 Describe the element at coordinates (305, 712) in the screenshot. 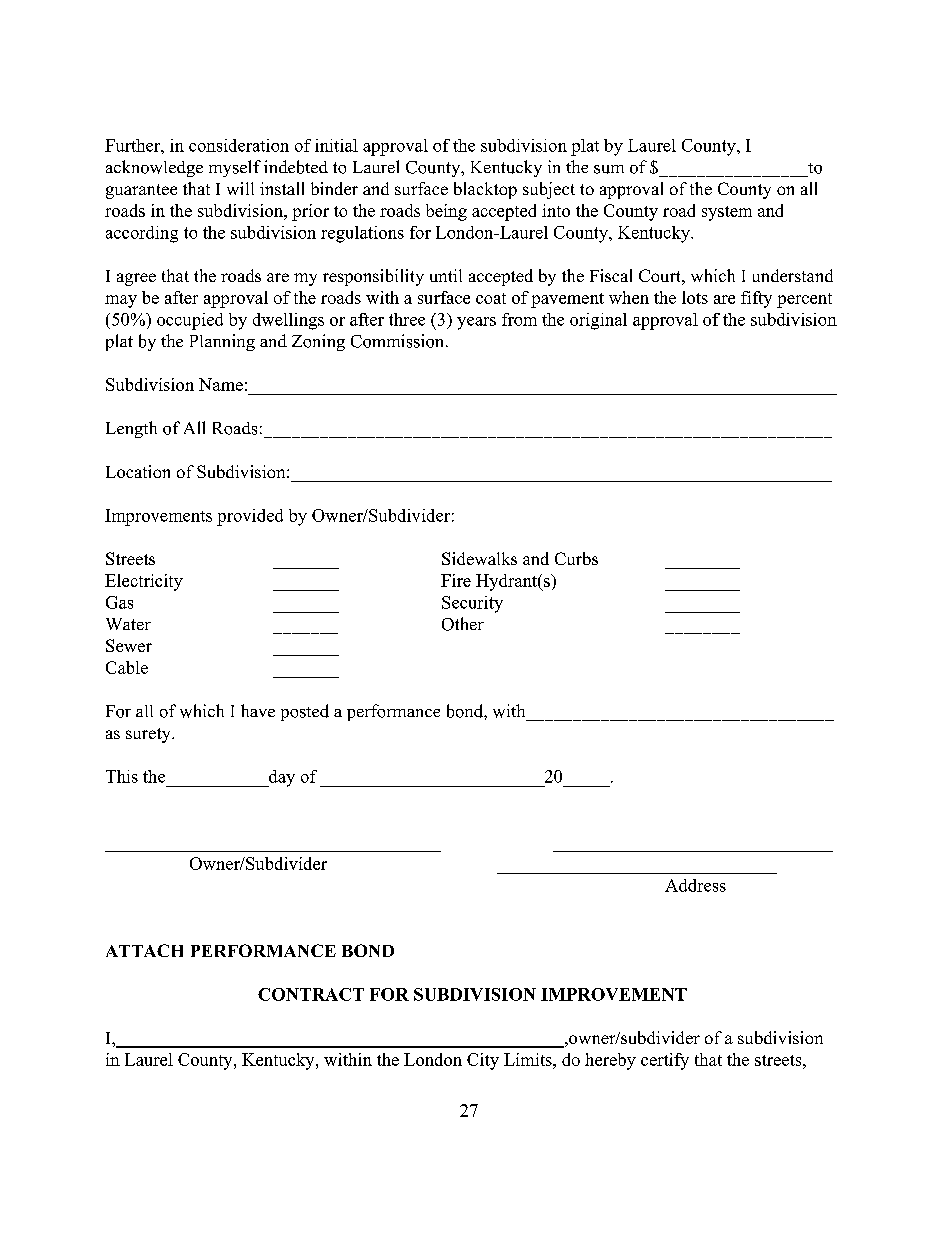

I see `posted` at that location.
